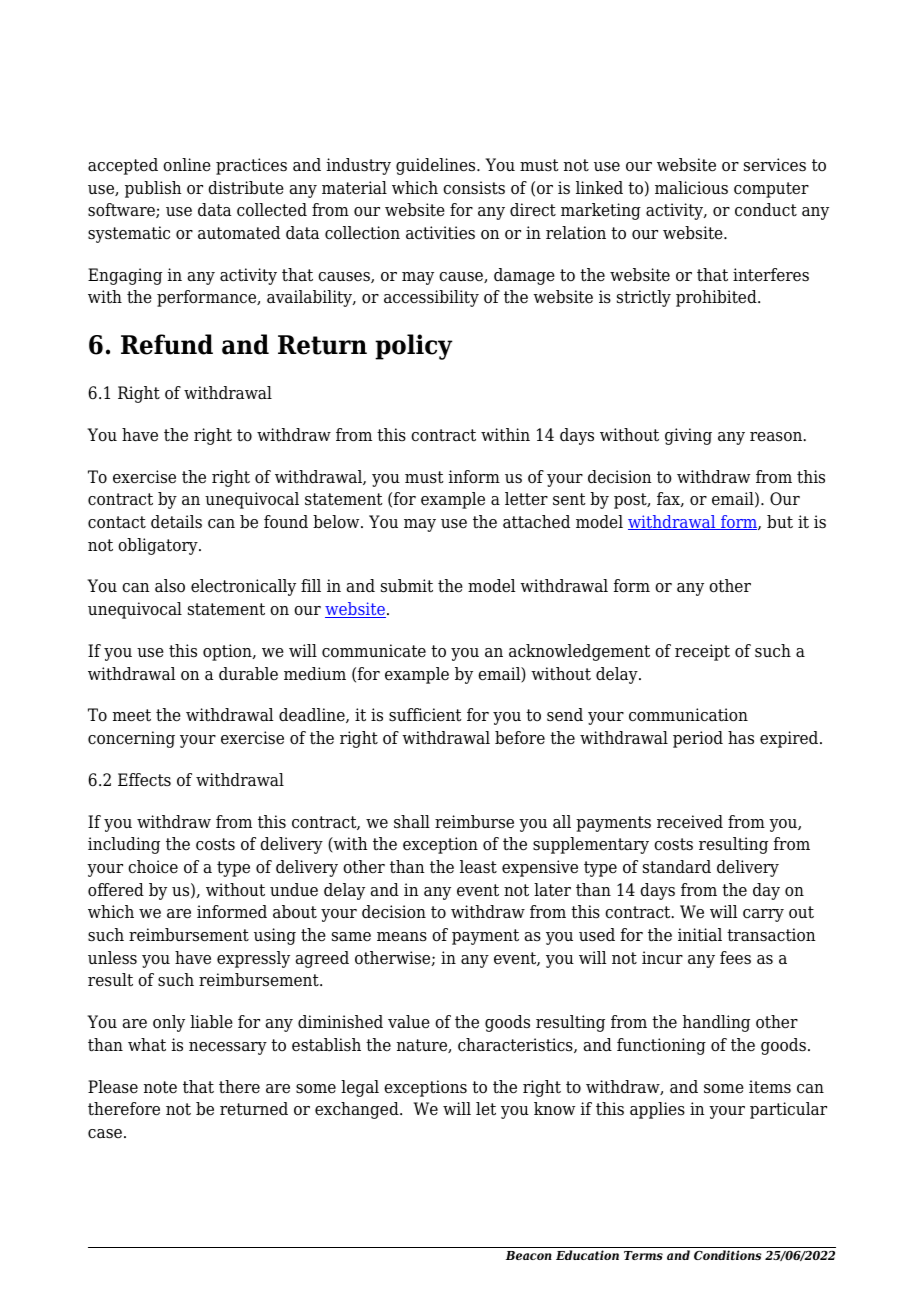 The image size is (924, 1308). Describe the element at coordinates (735, 958) in the screenshot. I see `fees` at that location.
